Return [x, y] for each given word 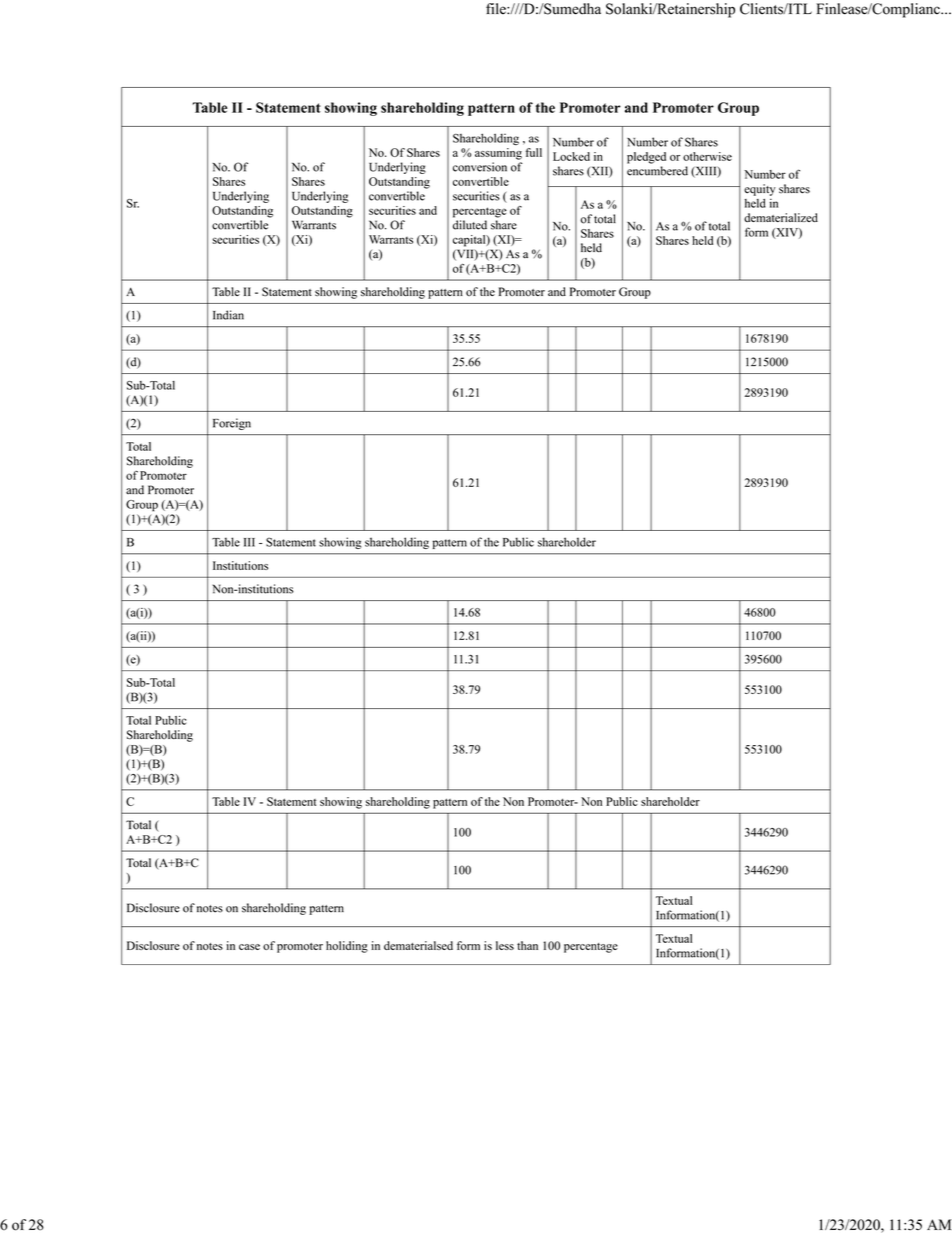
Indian [228, 315]
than [527, 945]
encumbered [657, 171]
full [534, 152]
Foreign [232, 424]
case [249, 947]
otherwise [707, 156]
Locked [571, 156]
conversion [480, 167]
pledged [646, 158]
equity [760, 190]
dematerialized [781, 217]
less [505, 945]
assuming [498, 154]
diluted [470, 225]
